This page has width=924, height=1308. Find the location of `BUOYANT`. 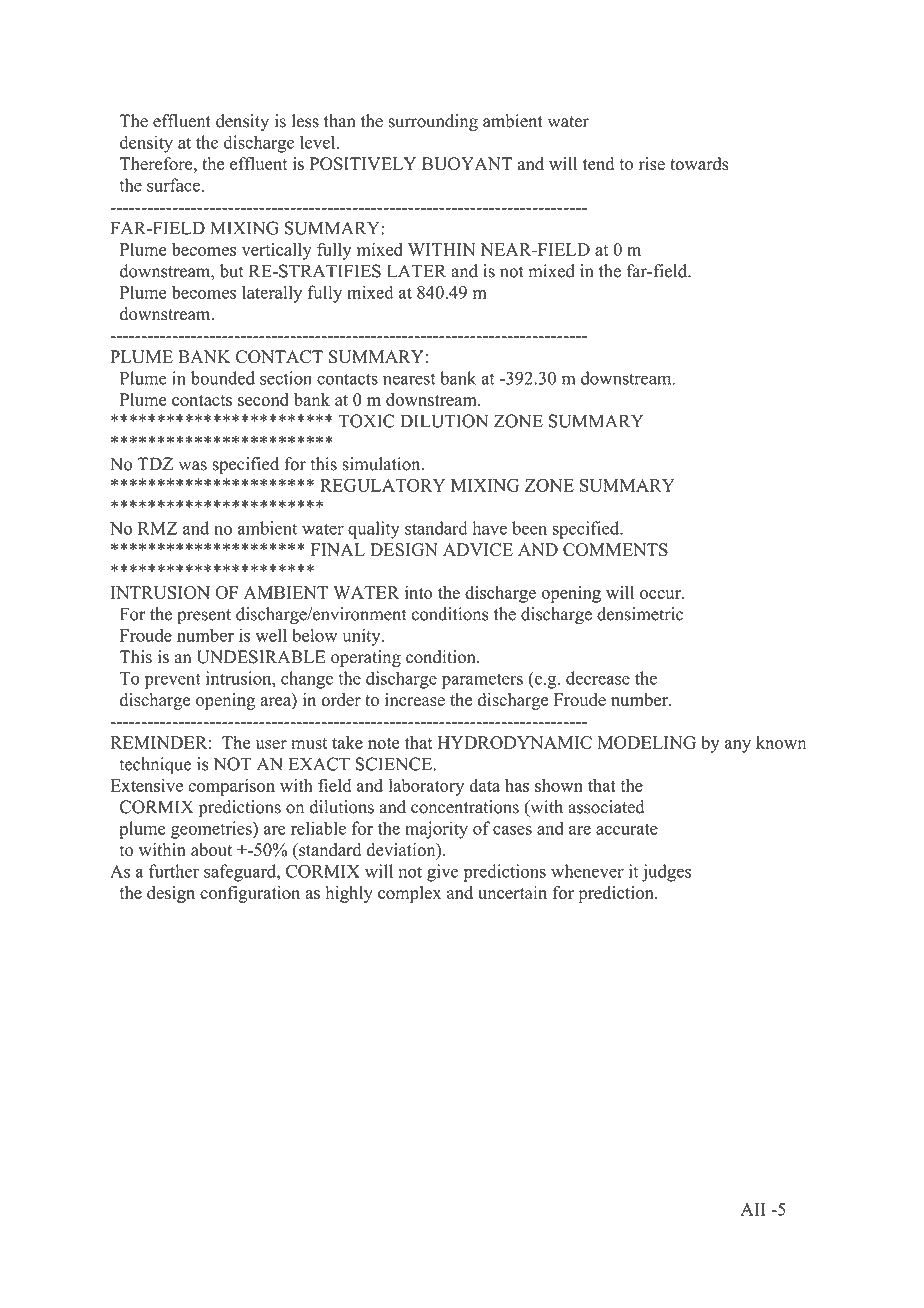

BUOYANT is located at coordinates (467, 164).
